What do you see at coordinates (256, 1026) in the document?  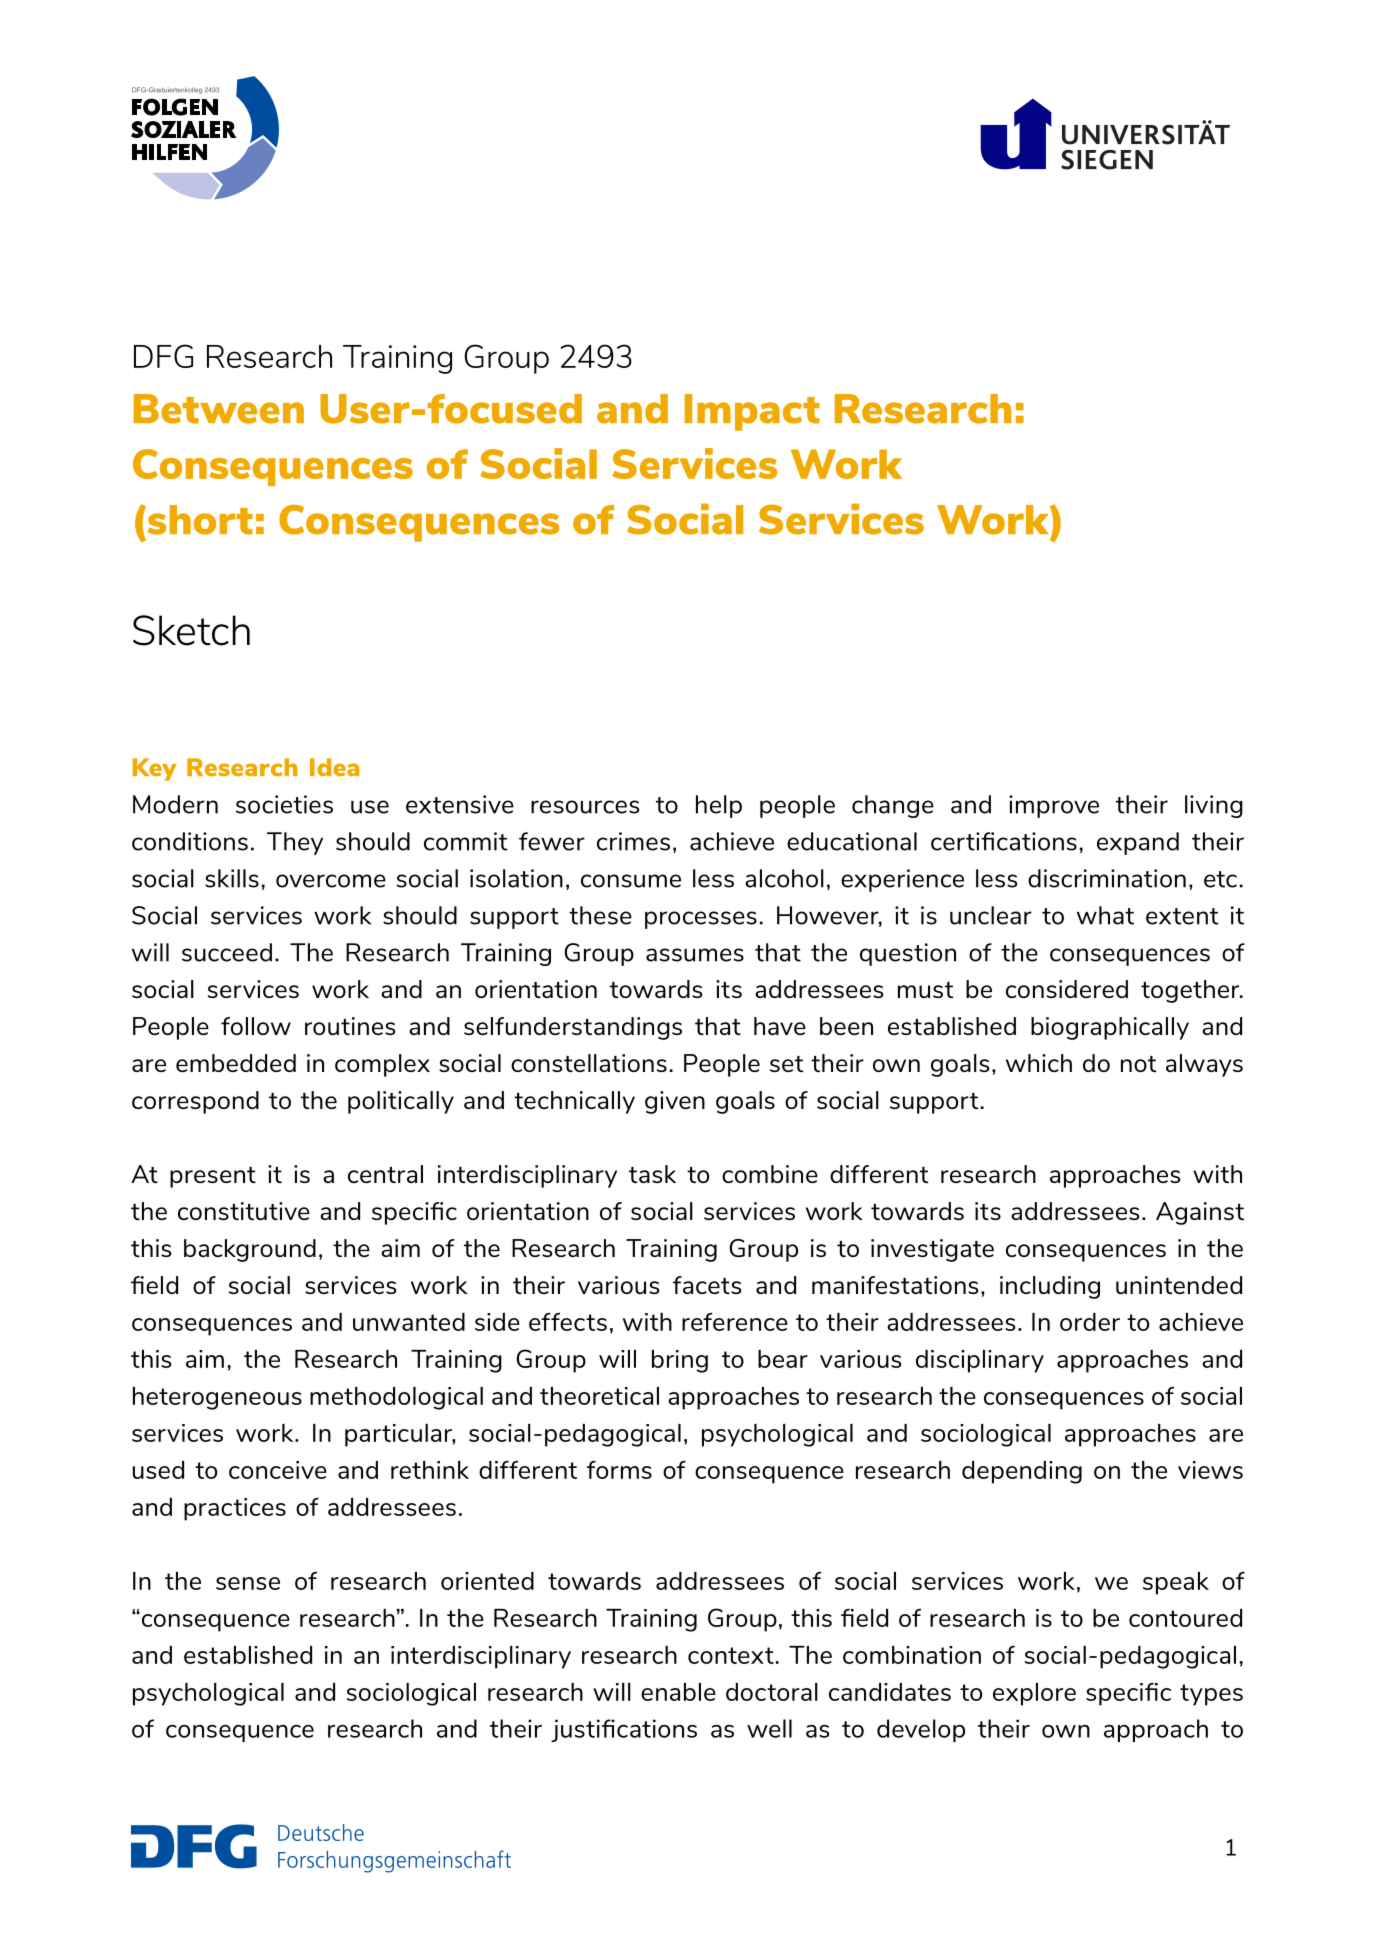 I see `follow` at bounding box center [256, 1026].
